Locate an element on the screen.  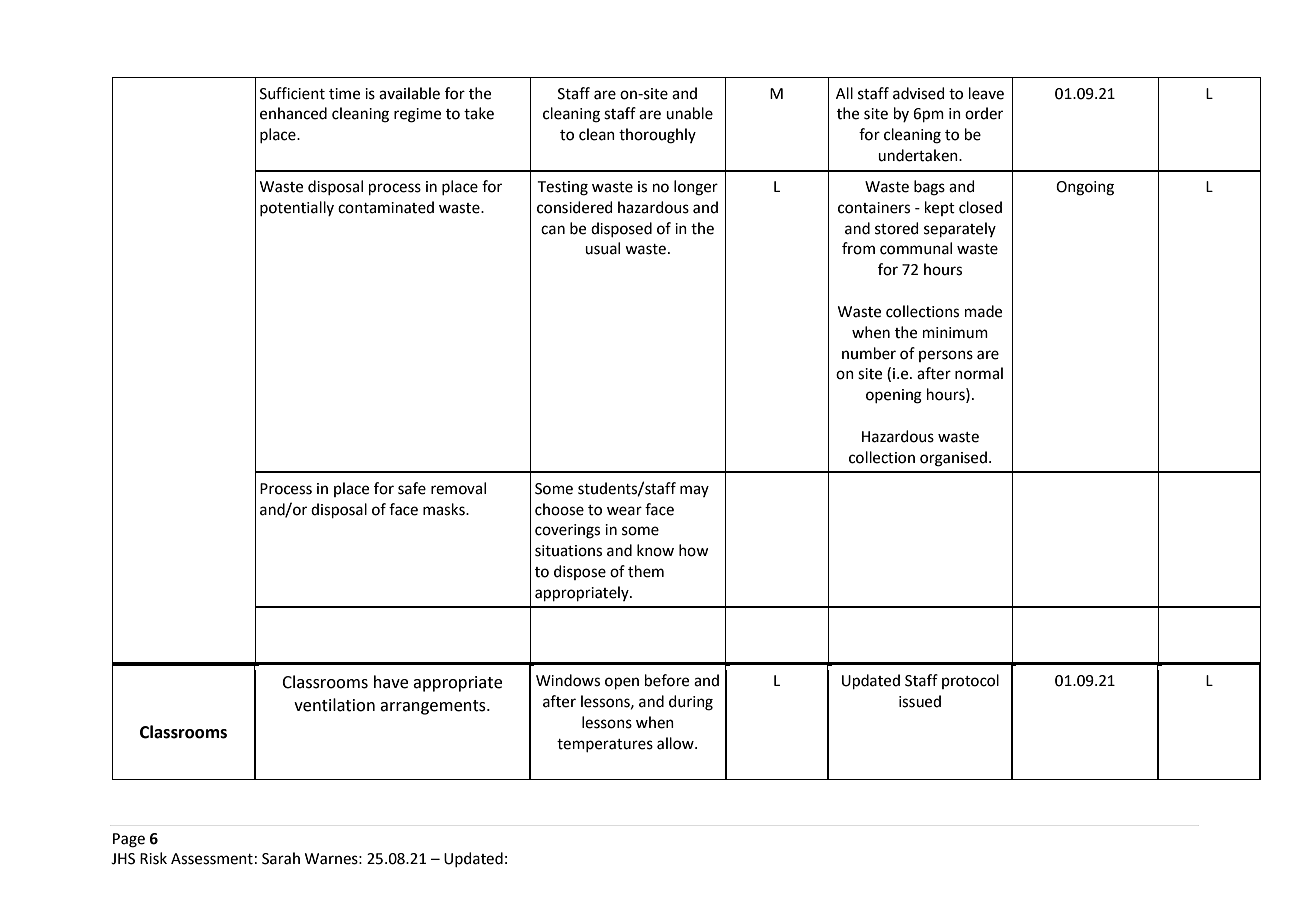
wear is located at coordinates (624, 511).
